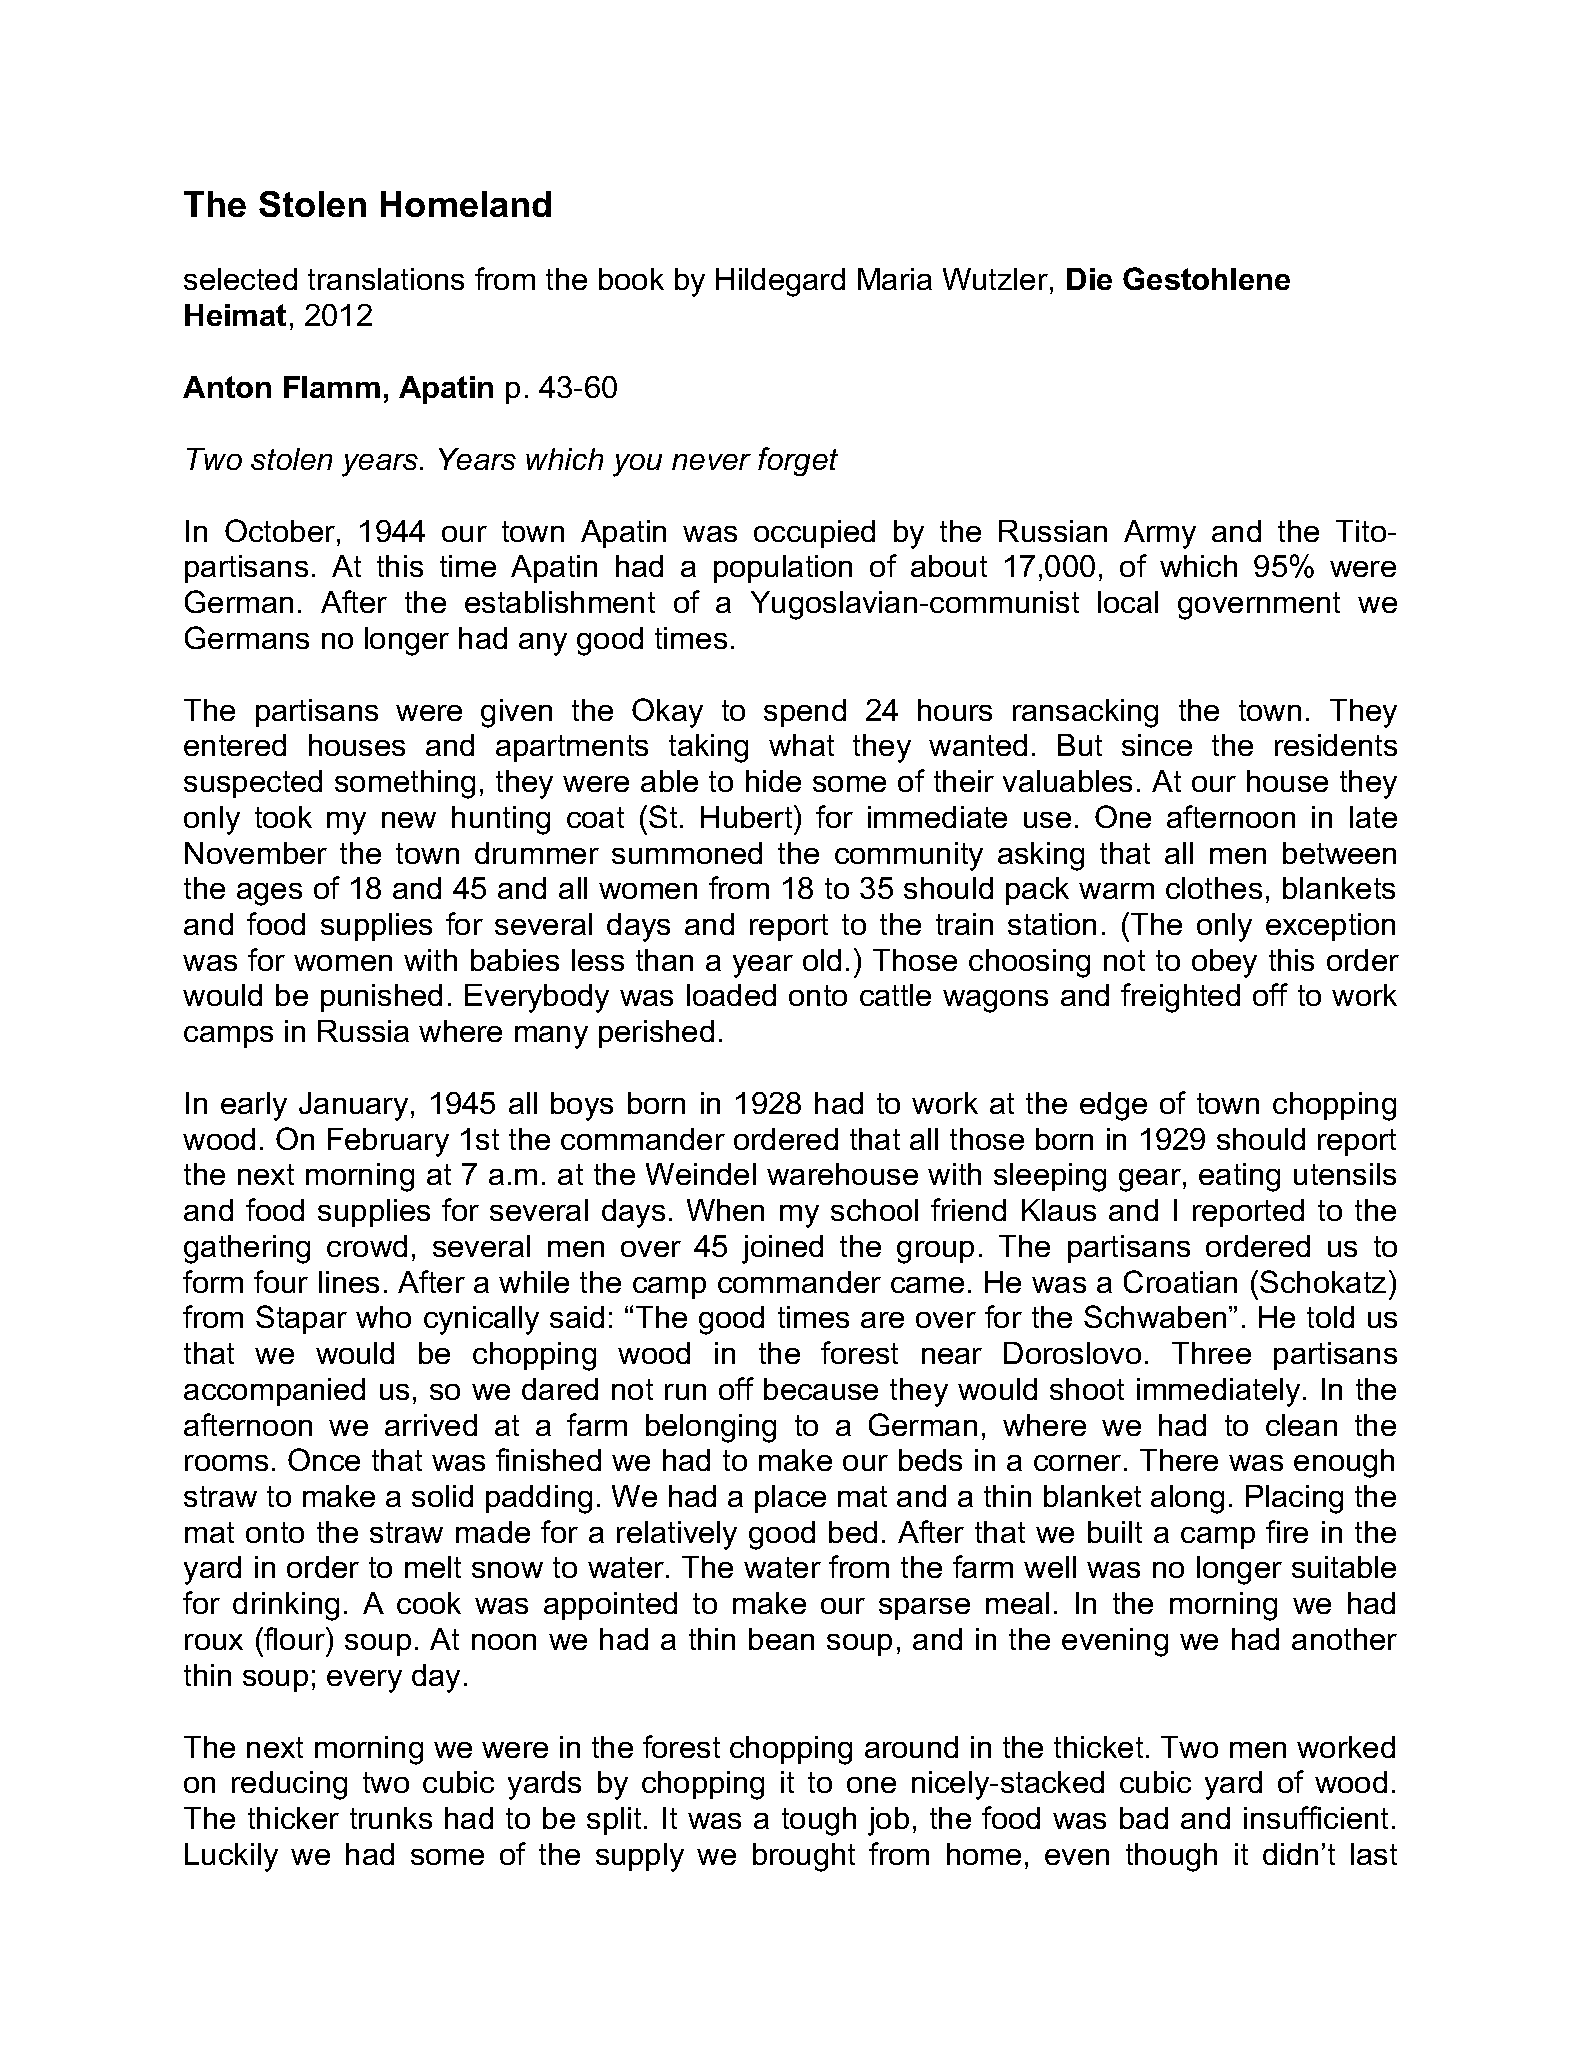 The width and height of the image is (1584, 2050). What do you see at coordinates (1214, 888) in the image?
I see `clothes` at bounding box center [1214, 888].
